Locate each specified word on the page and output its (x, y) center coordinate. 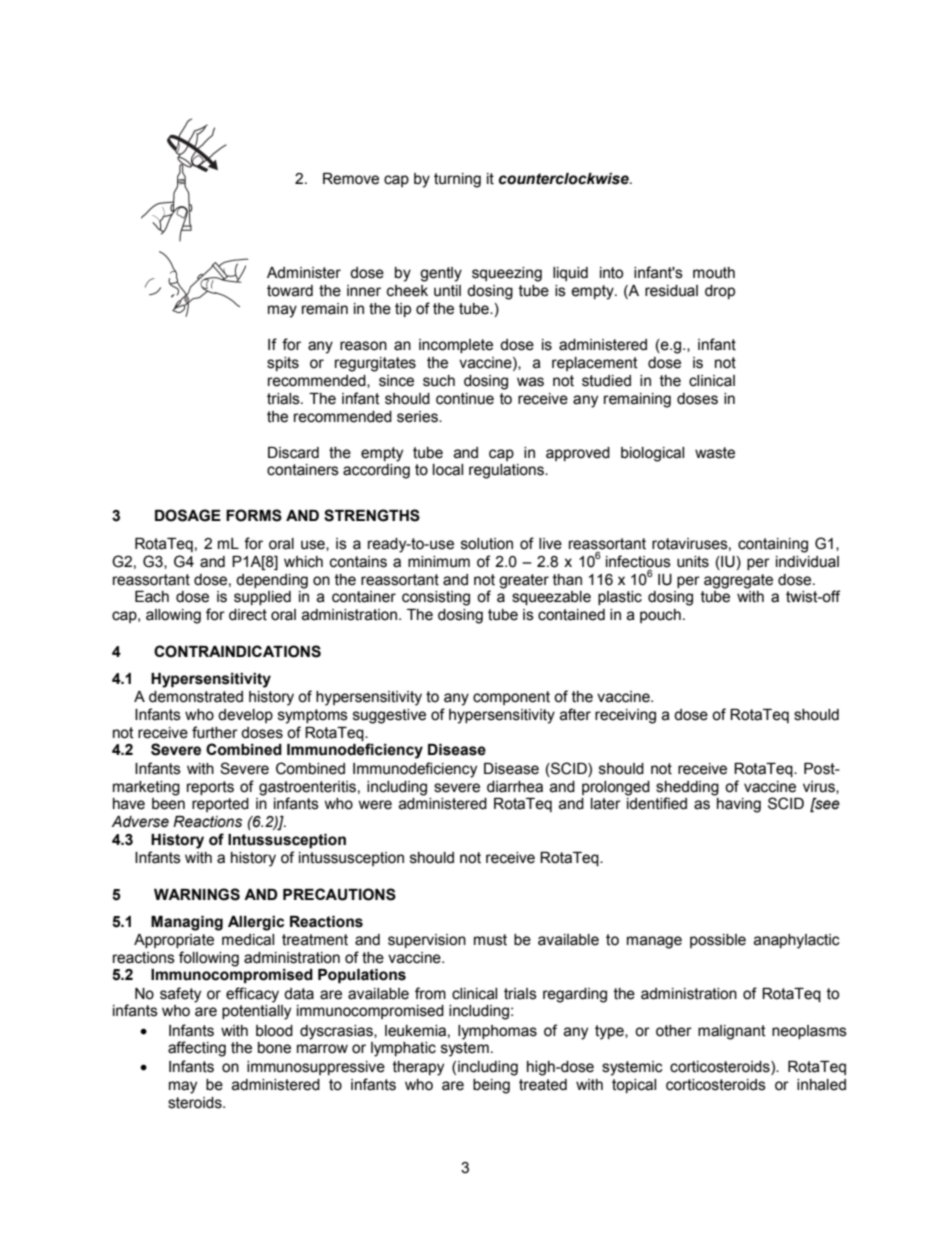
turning (457, 180)
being (491, 1086)
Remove (351, 179)
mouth (714, 273)
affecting (197, 1049)
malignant (732, 1032)
